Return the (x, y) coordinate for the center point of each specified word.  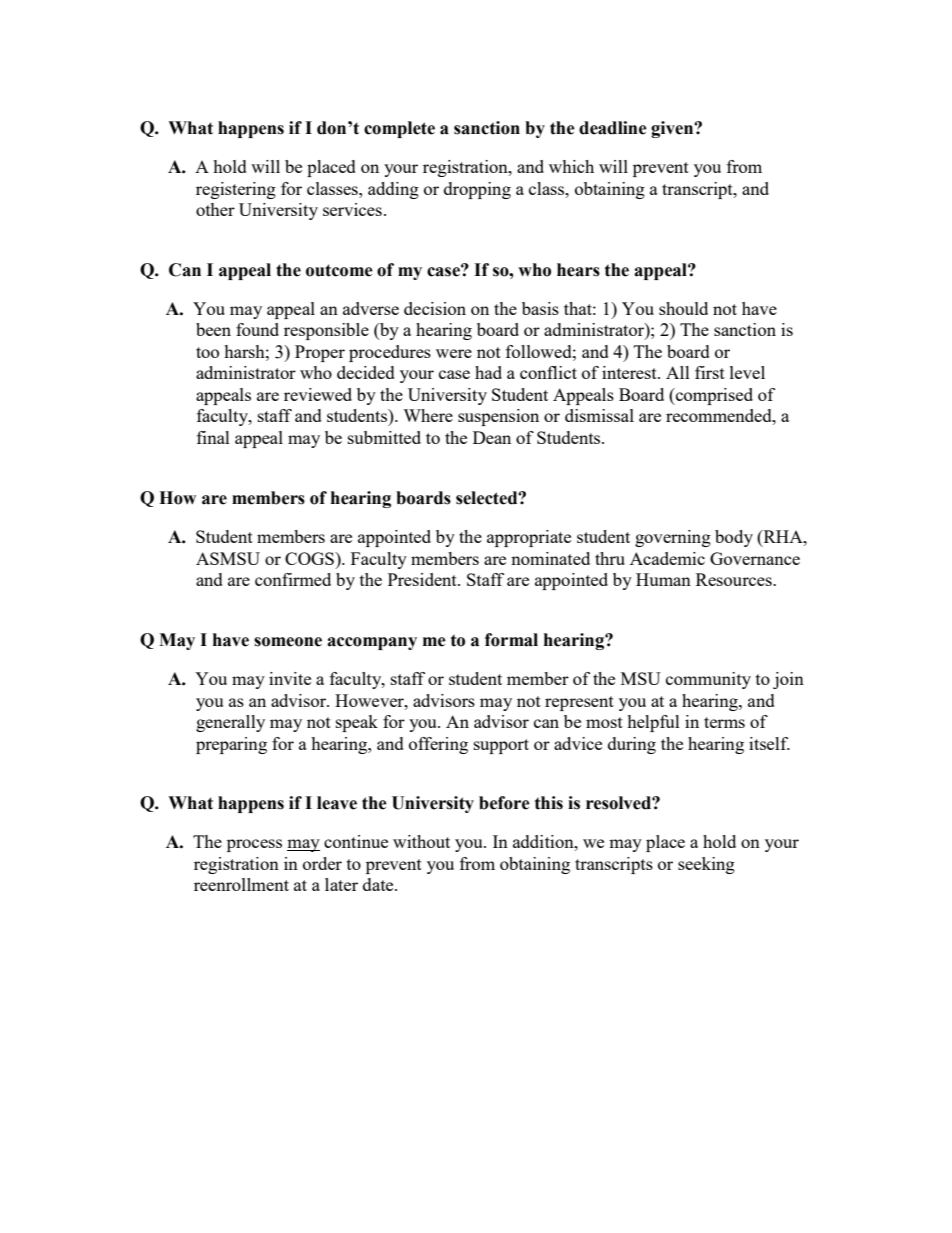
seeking (706, 865)
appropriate (529, 538)
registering (236, 190)
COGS (310, 558)
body (734, 538)
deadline (613, 128)
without (421, 841)
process (254, 845)
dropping (477, 190)
